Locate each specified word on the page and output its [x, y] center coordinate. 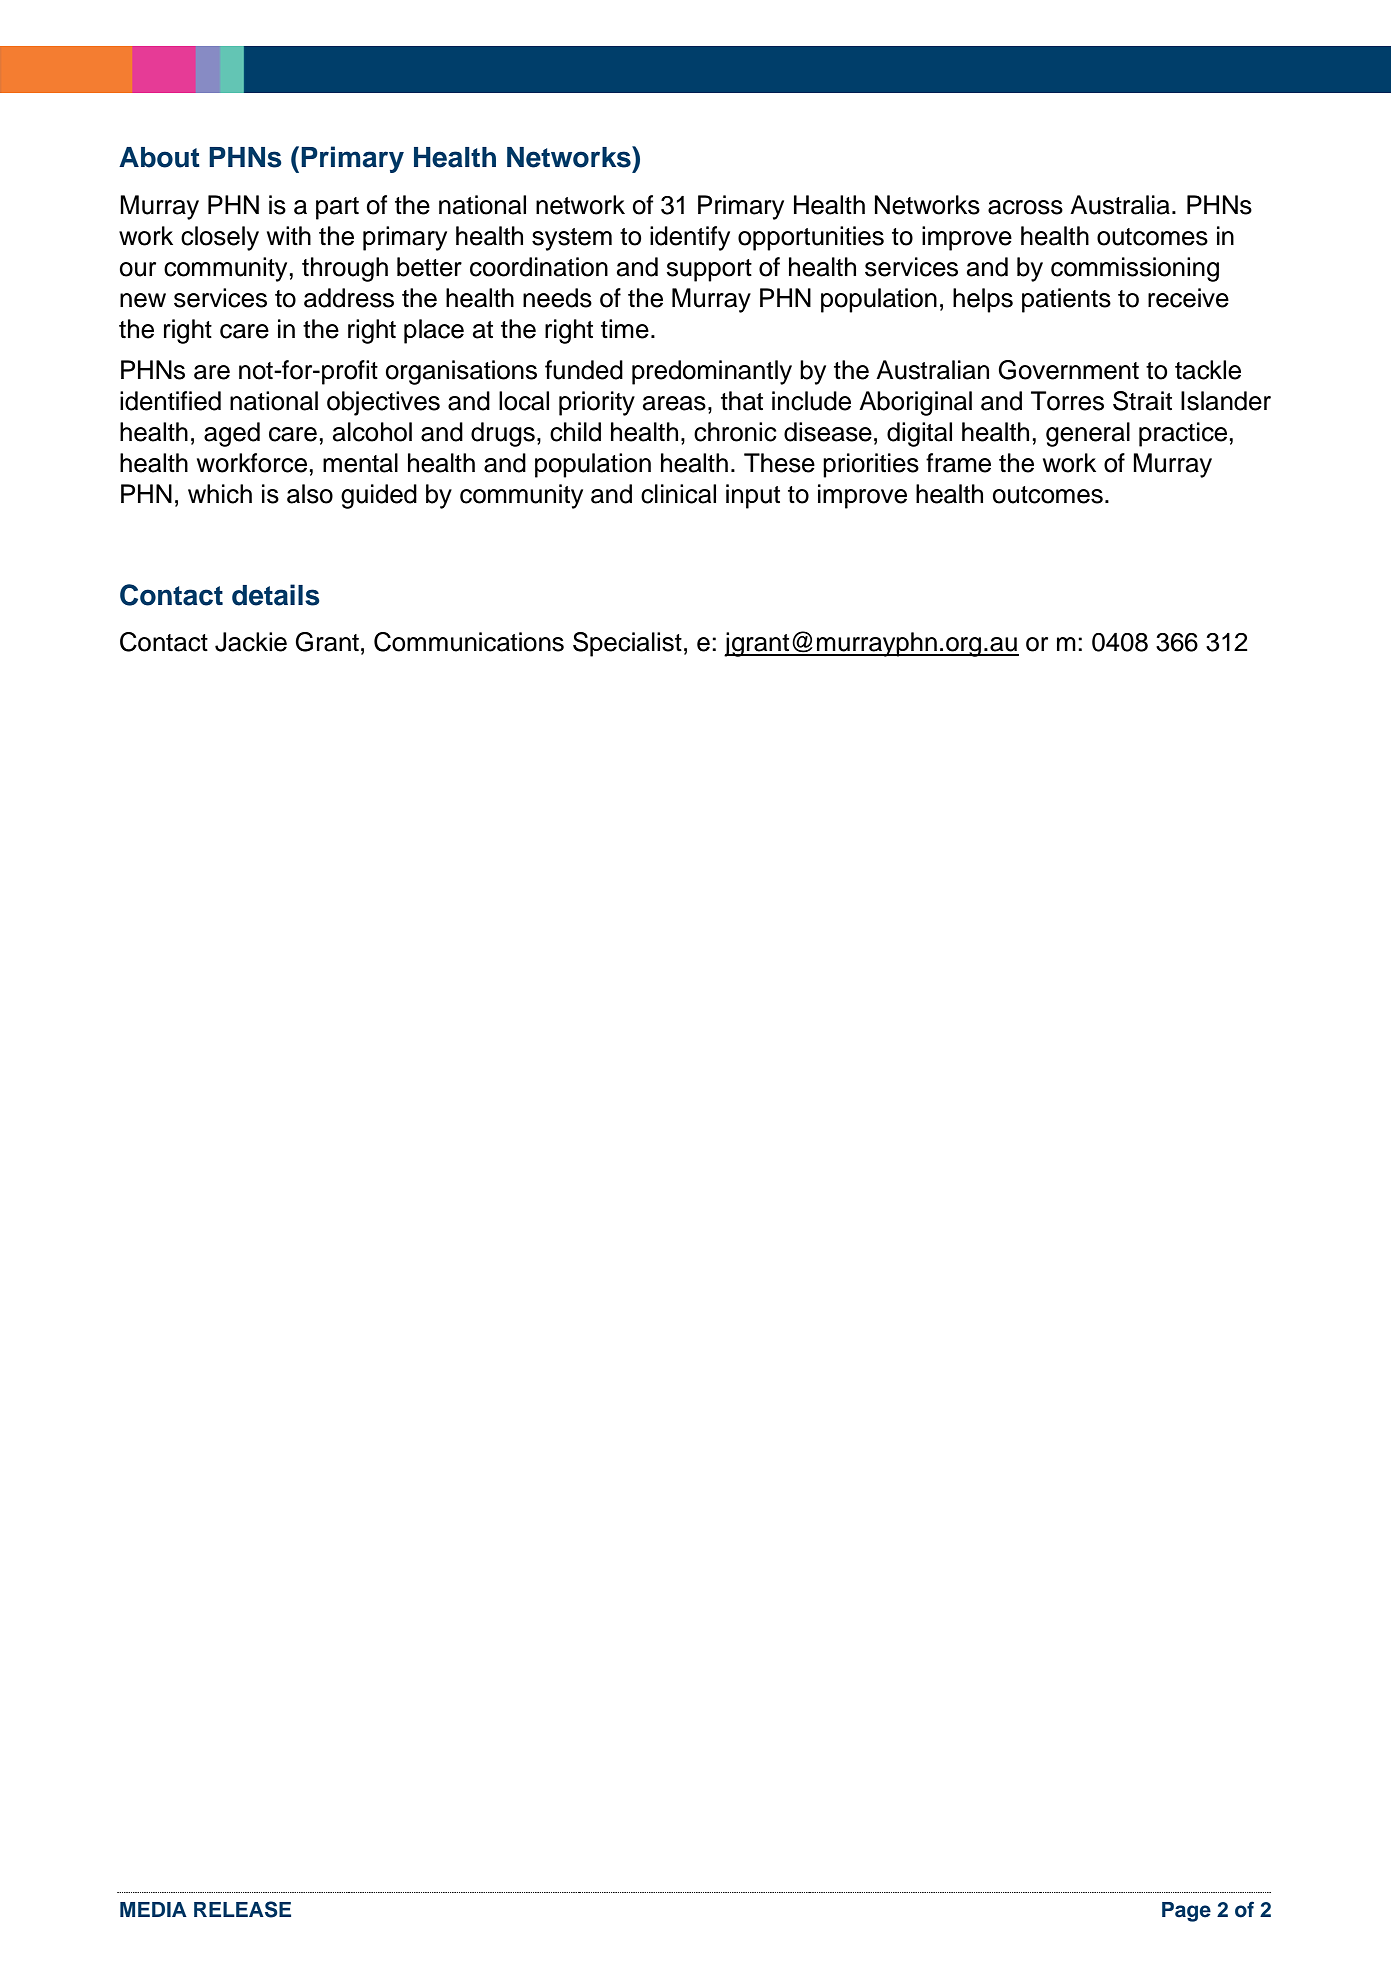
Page [1186, 1912]
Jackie [251, 642]
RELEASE [242, 1909]
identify [690, 238]
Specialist [627, 644]
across [1025, 207]
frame [958, 463]
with [289, 235]
